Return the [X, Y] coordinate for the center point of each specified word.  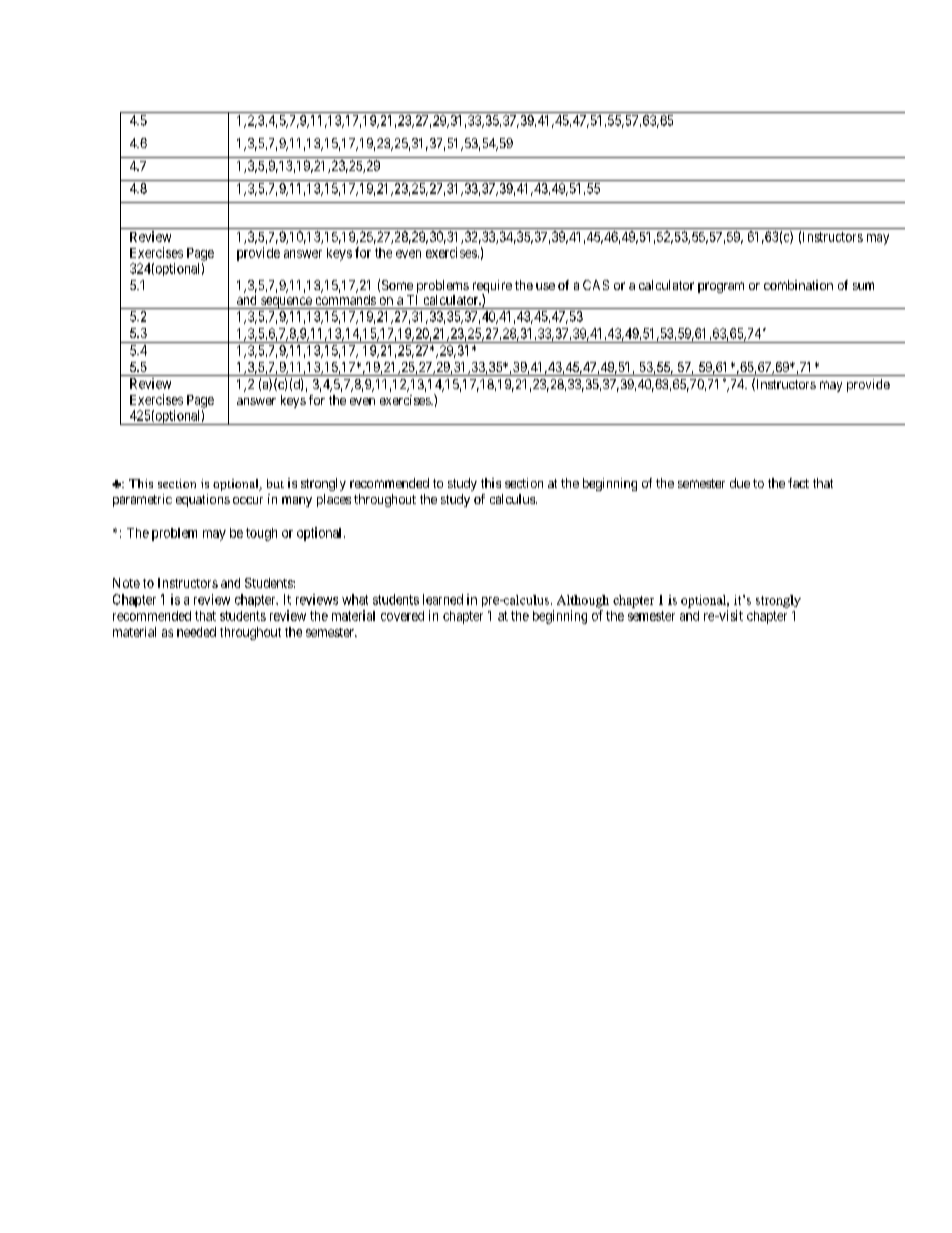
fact [798, 483]
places [334, 500]
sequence [286, 303]
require [492, 288]
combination [798, 285]
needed [196, 632]
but [275, 483]
